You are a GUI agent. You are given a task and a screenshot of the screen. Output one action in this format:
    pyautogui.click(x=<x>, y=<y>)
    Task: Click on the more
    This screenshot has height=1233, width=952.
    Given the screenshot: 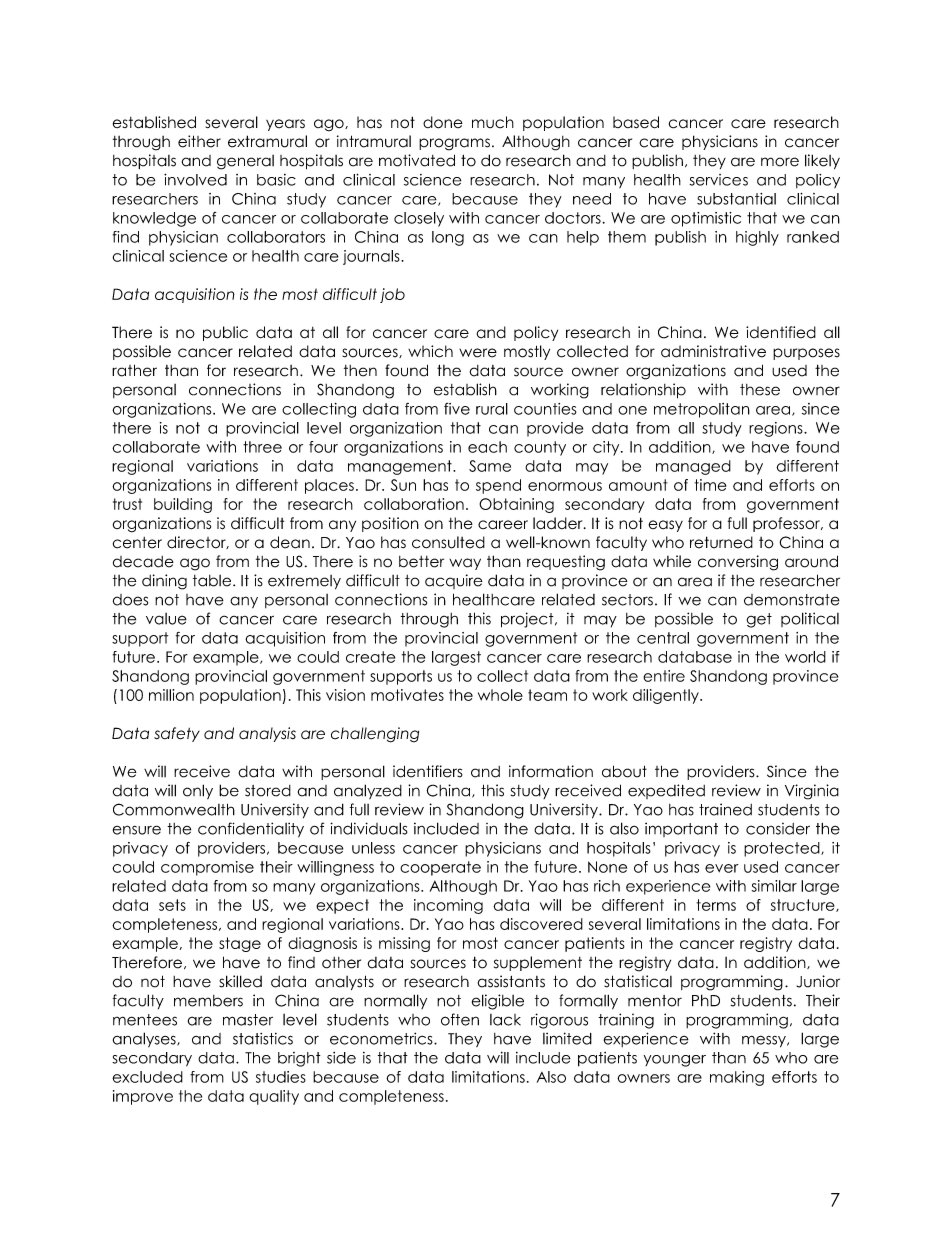 What is the action you would take?
    pyautogui.click(x=780, y=162)
